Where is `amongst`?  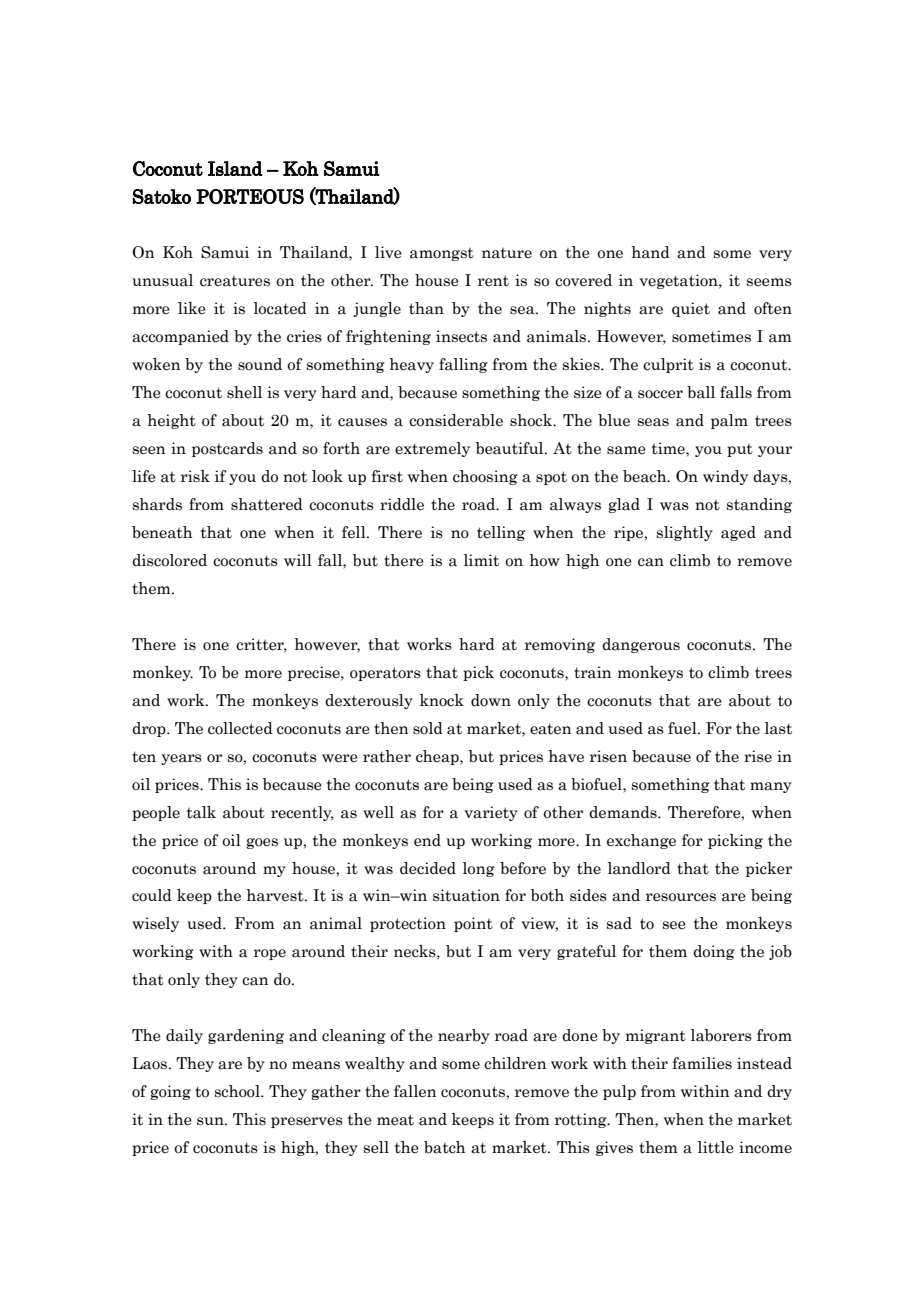 amongst is located at coordinates (442, 254).
